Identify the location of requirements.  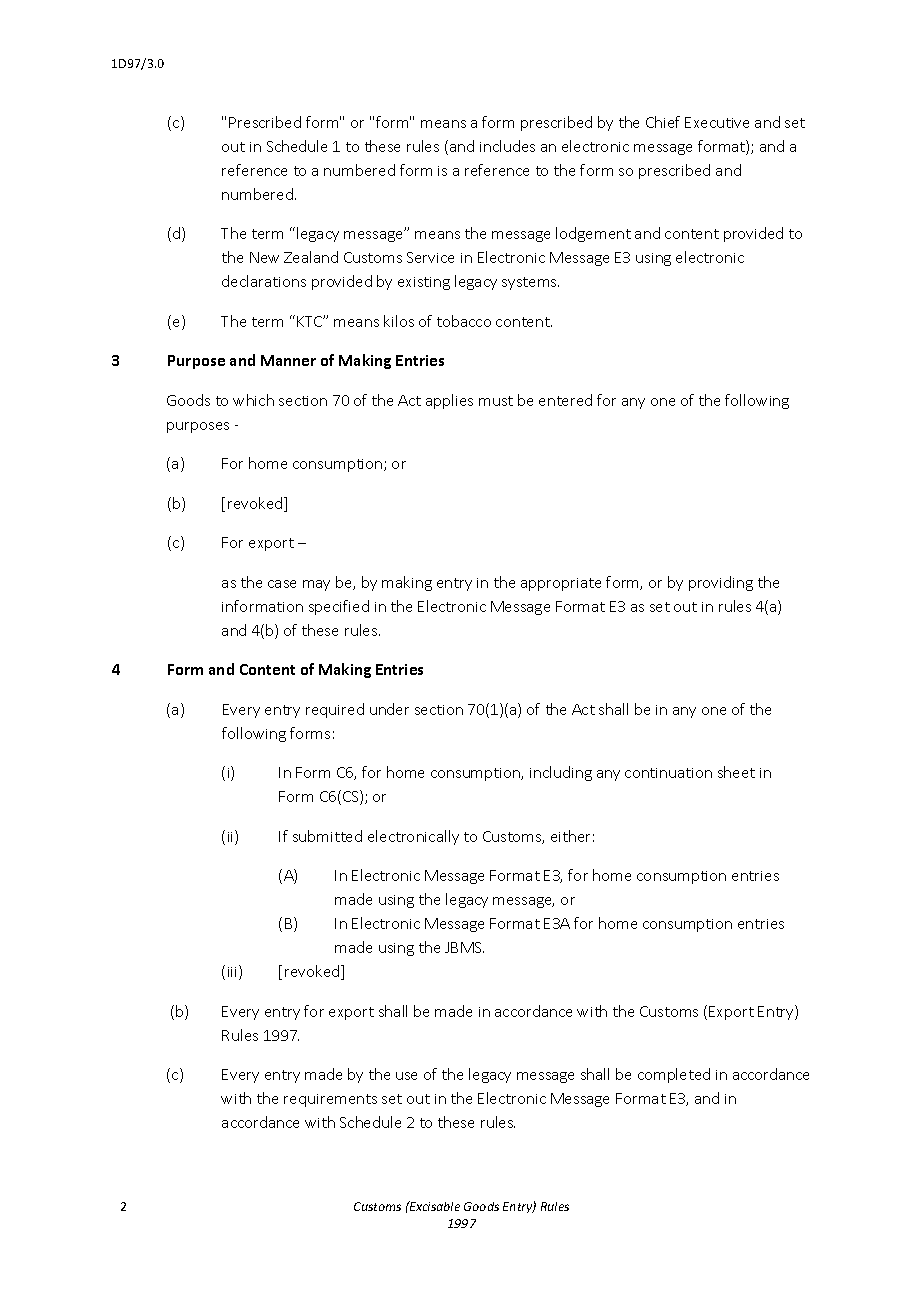
(330, 1100).
